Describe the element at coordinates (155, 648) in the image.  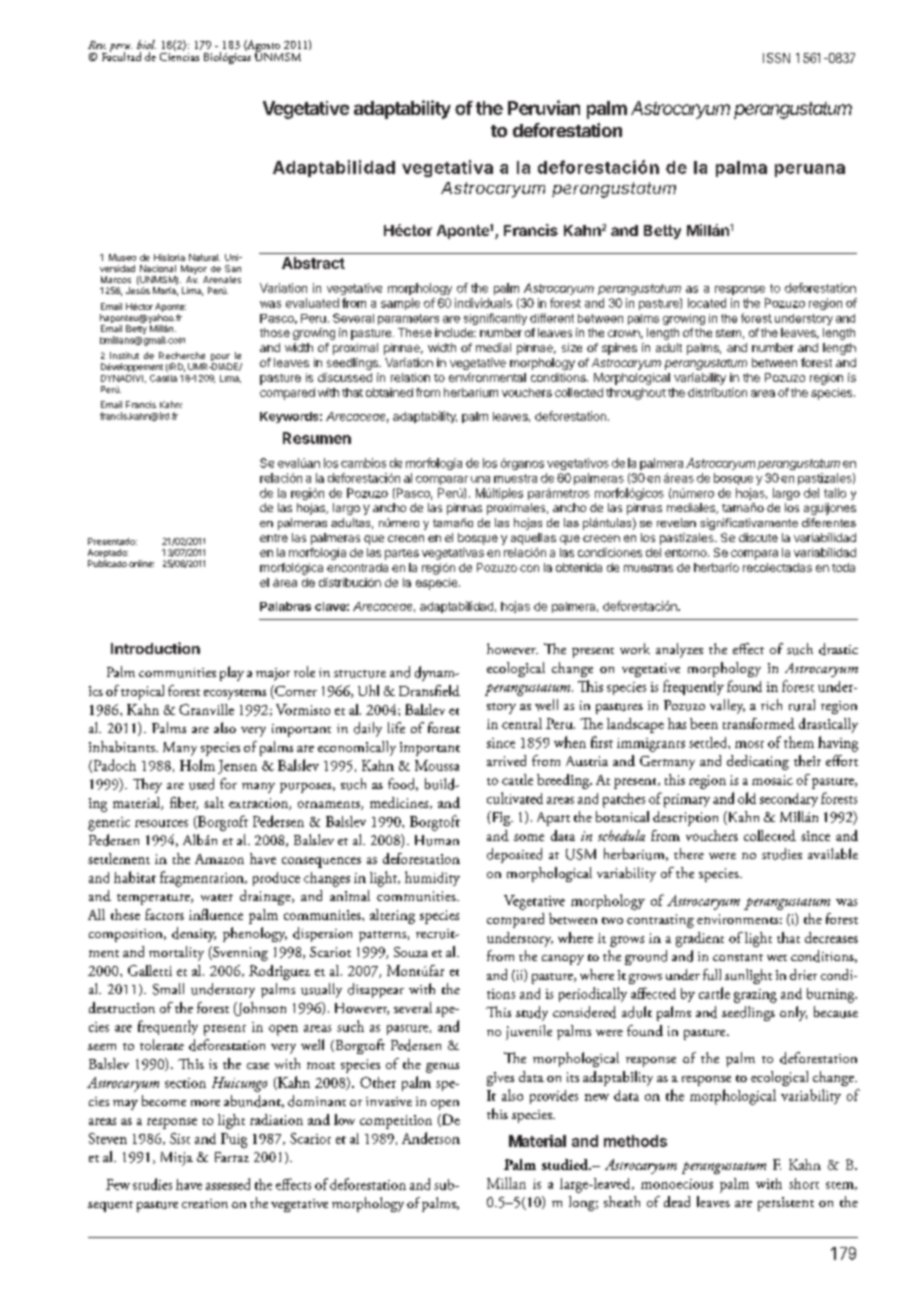
I see `Introduction` at that location.
